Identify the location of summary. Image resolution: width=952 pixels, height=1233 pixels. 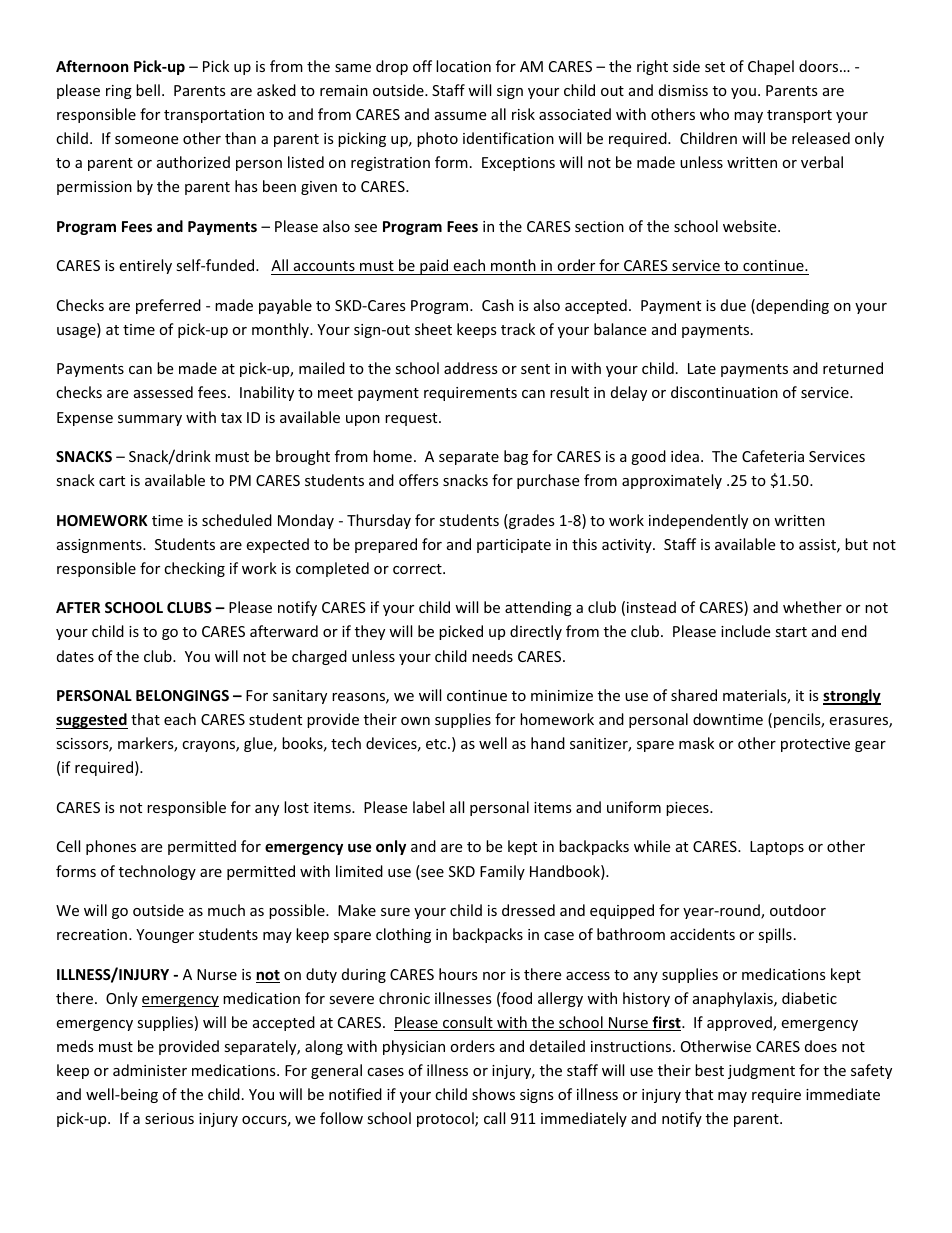
(150, 420).
